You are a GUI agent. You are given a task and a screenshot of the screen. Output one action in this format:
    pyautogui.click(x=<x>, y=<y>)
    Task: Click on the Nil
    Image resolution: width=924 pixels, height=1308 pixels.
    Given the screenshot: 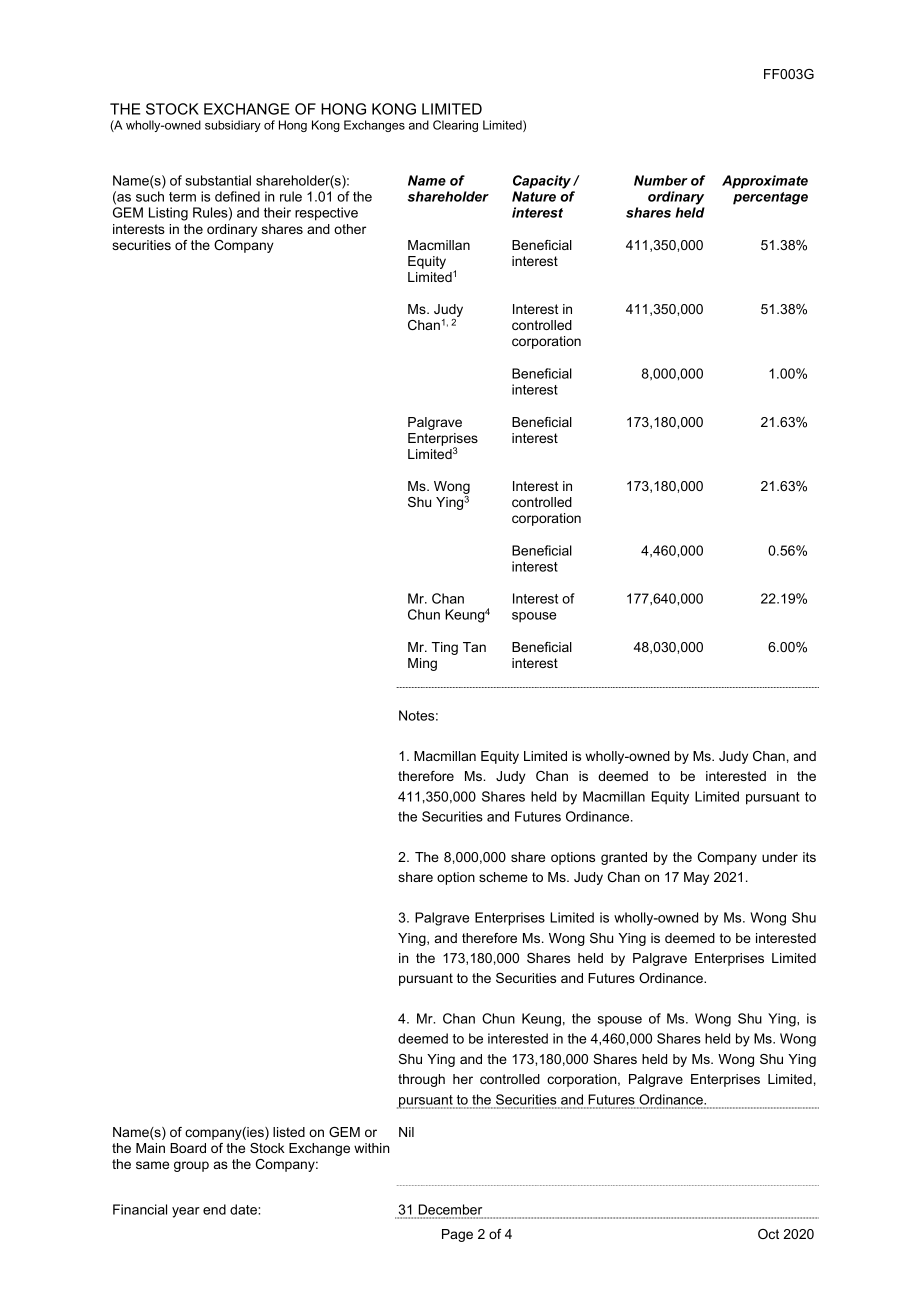 What is the action you would take?
    pyautogui.click(x=406, y=1132)
